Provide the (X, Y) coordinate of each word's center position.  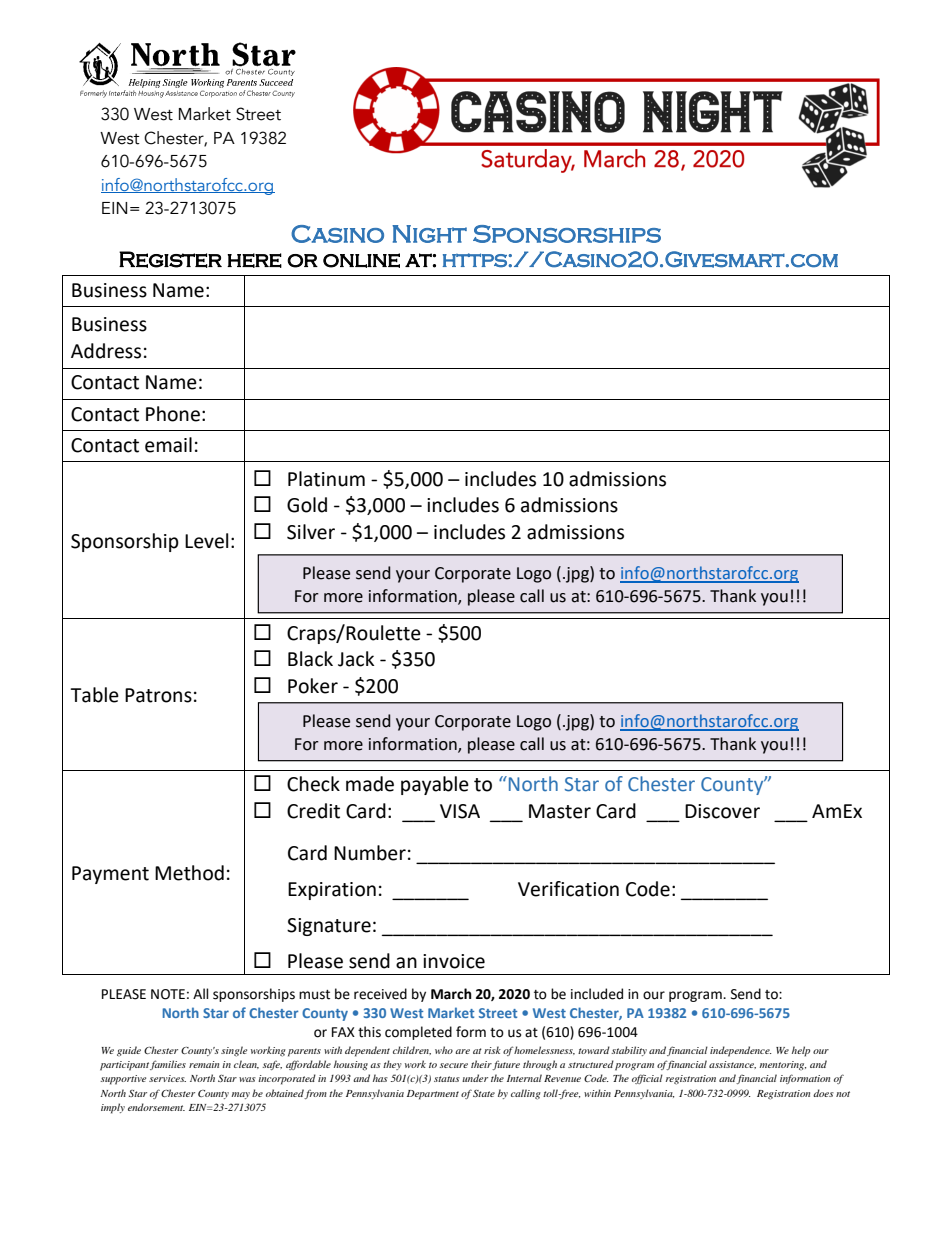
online (361, 260)
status (447, 1079)
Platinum (326, 479)
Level (206, 541)
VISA (460, 811)
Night (429, 234)
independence (741, 1051)
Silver (311, 532)
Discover (722, 811)
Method (189, 873)
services (167, 1078)
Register (170, 259)
